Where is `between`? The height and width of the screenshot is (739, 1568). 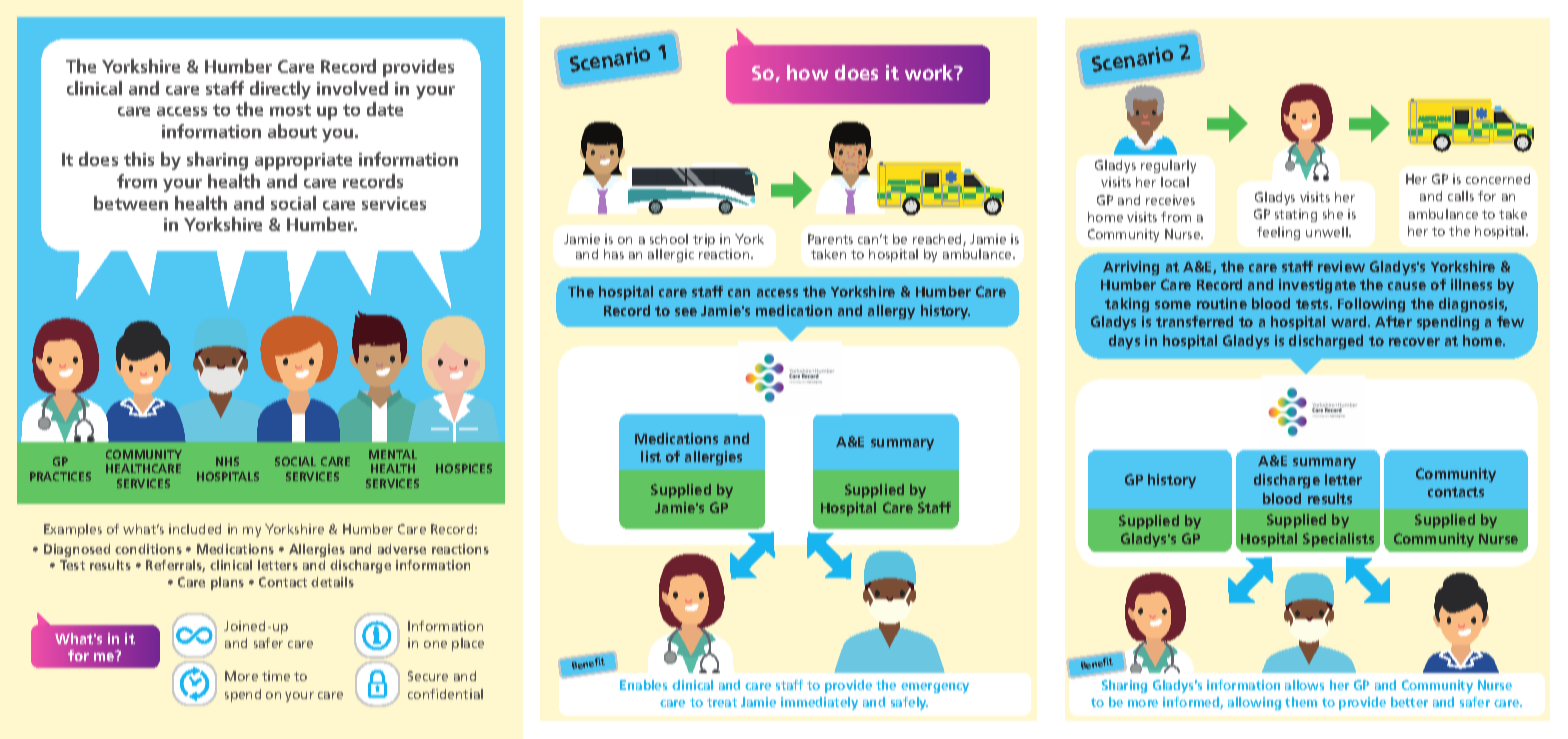 between is located at coordinates (131, 203).
